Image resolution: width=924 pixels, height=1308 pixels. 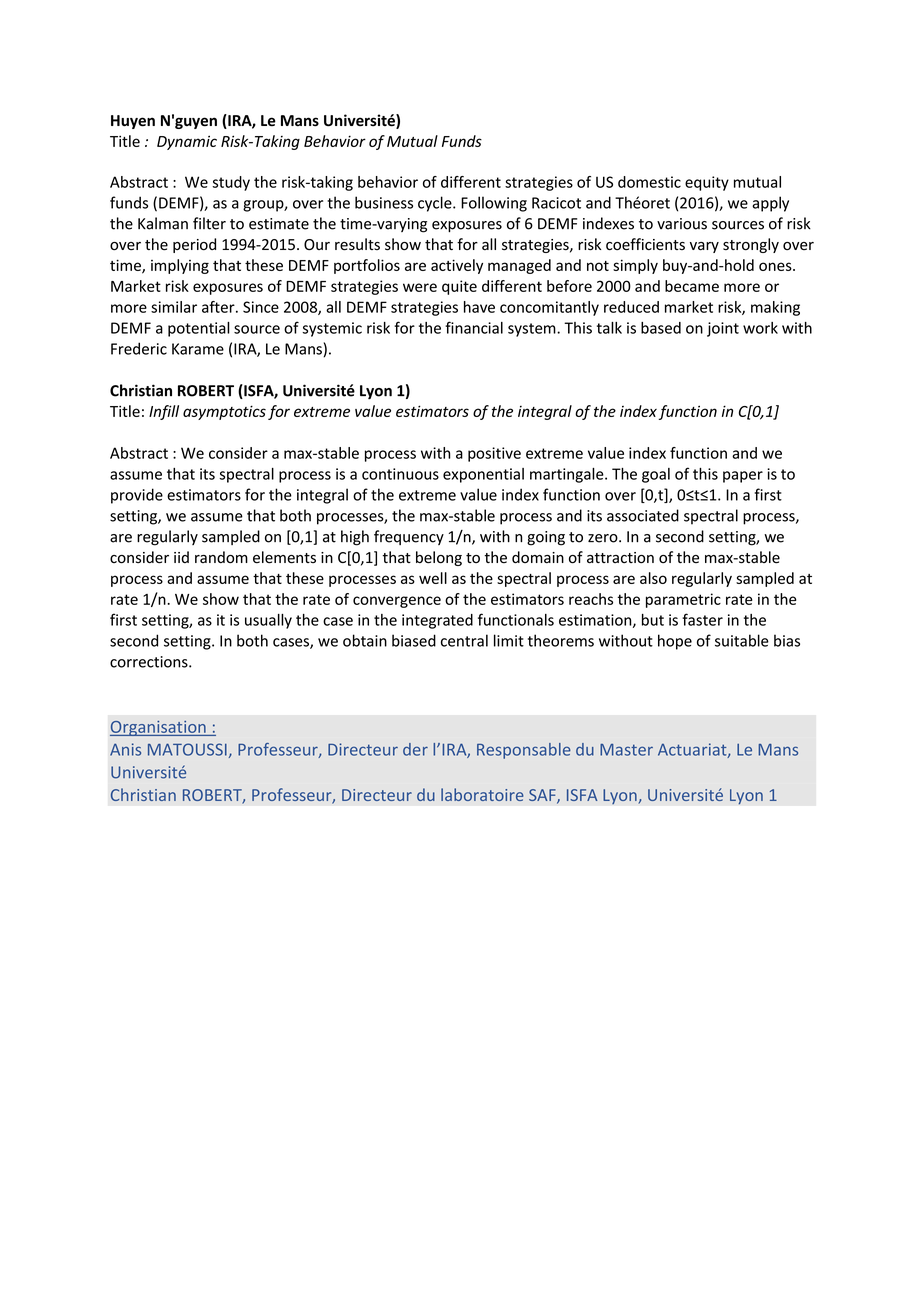 I want to click on potential, so click(x=199, y=329).
